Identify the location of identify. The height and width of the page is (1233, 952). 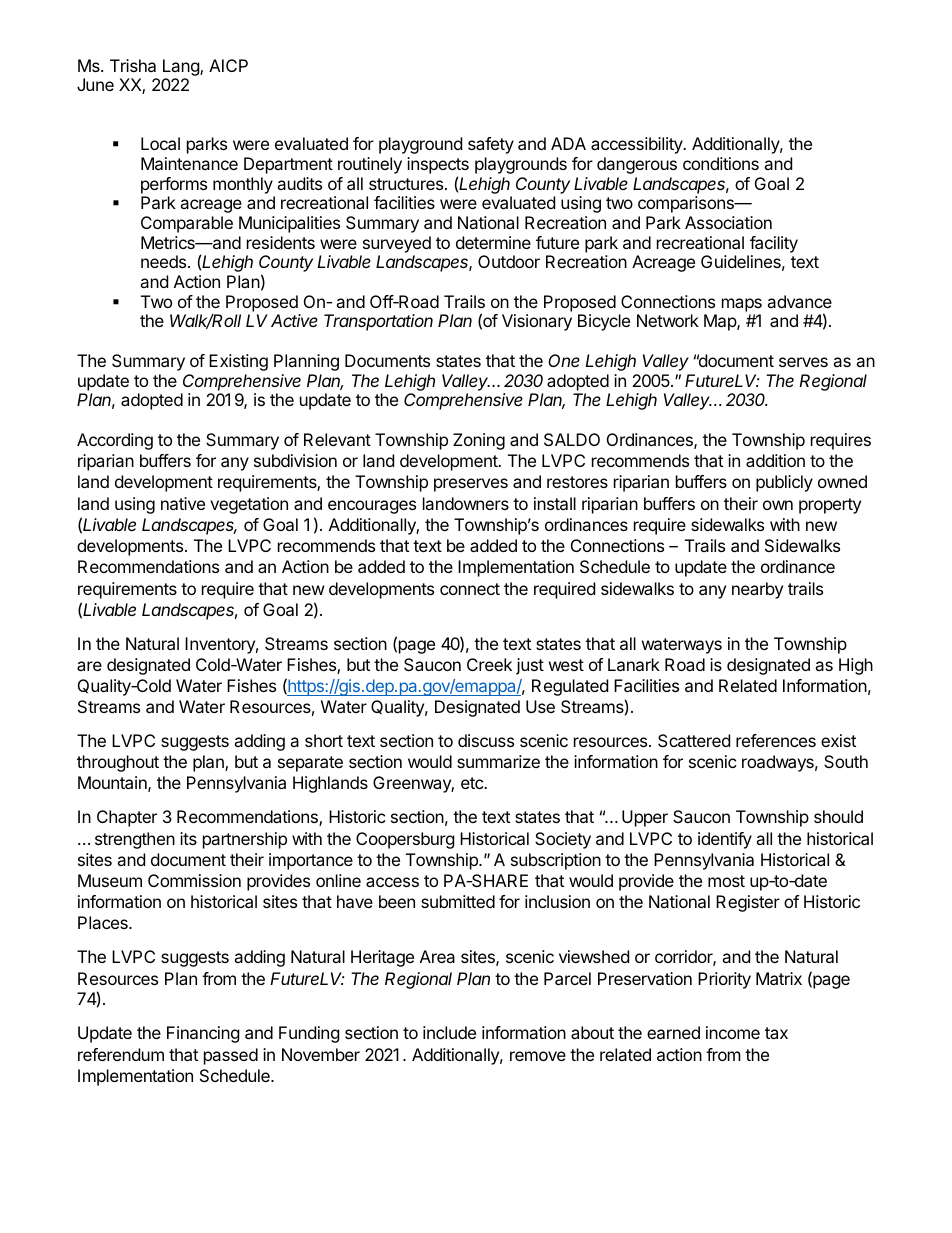
(725, 840).
